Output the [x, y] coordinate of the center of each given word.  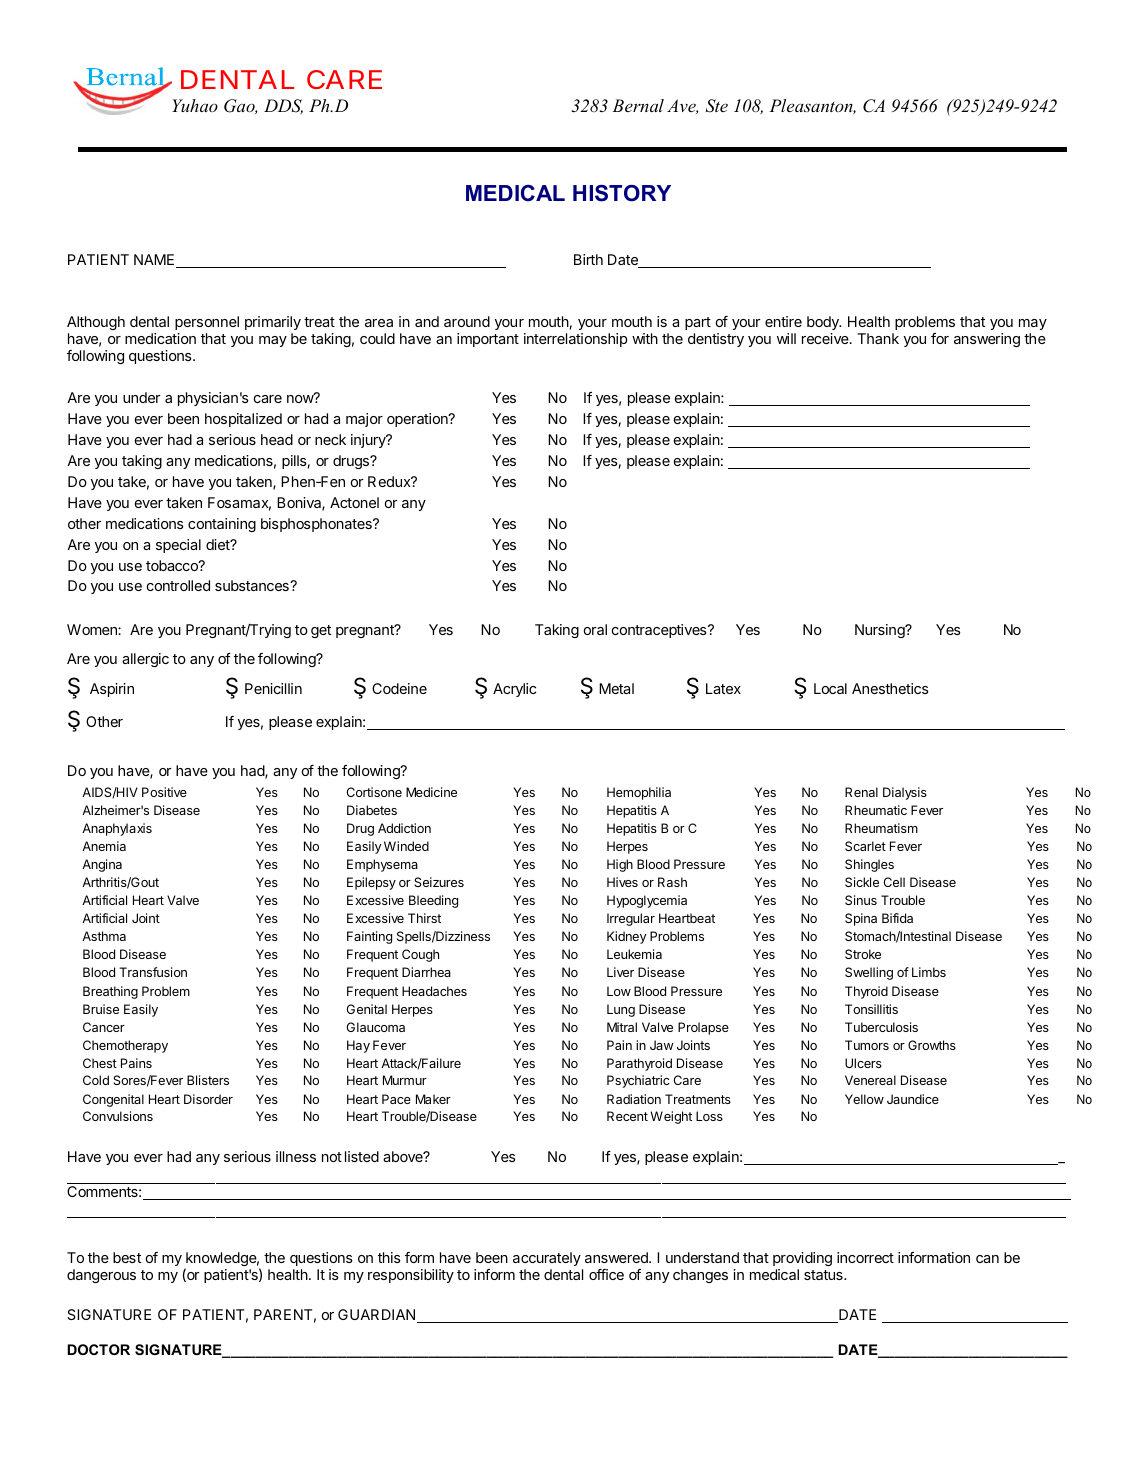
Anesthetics [890, 688]
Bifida [897, 918]
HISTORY [622, 193]
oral [595, 629]
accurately [547, 1259]
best [127, 1257]
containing [222, 525]
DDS [283, 106]
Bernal [638, 105]
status [824, 1275]
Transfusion [153, 972]
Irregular [631, 919]
